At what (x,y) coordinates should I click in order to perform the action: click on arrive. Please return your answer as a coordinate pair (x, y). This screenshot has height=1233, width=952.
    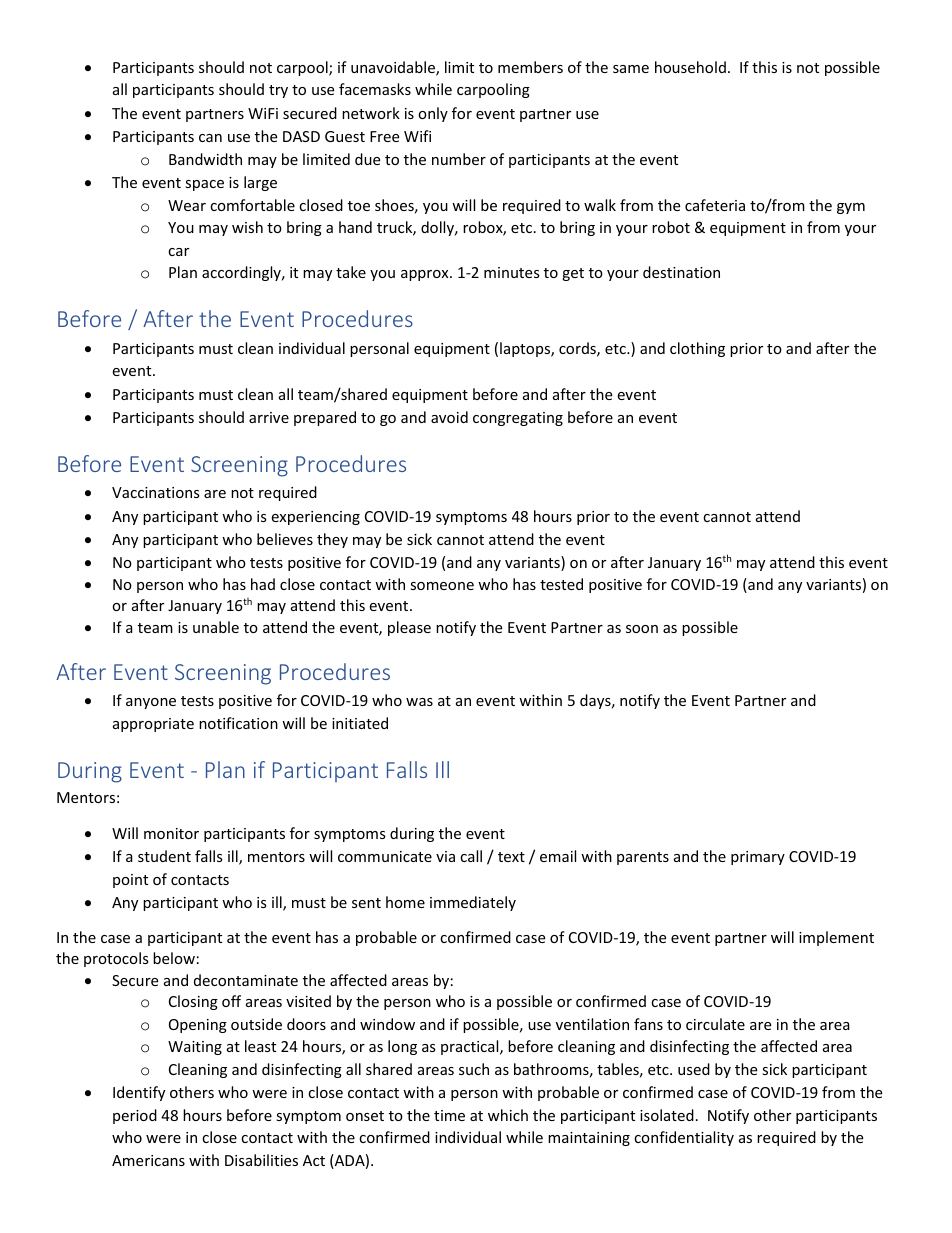
    Looking at the image, I should click on (269, 417).
